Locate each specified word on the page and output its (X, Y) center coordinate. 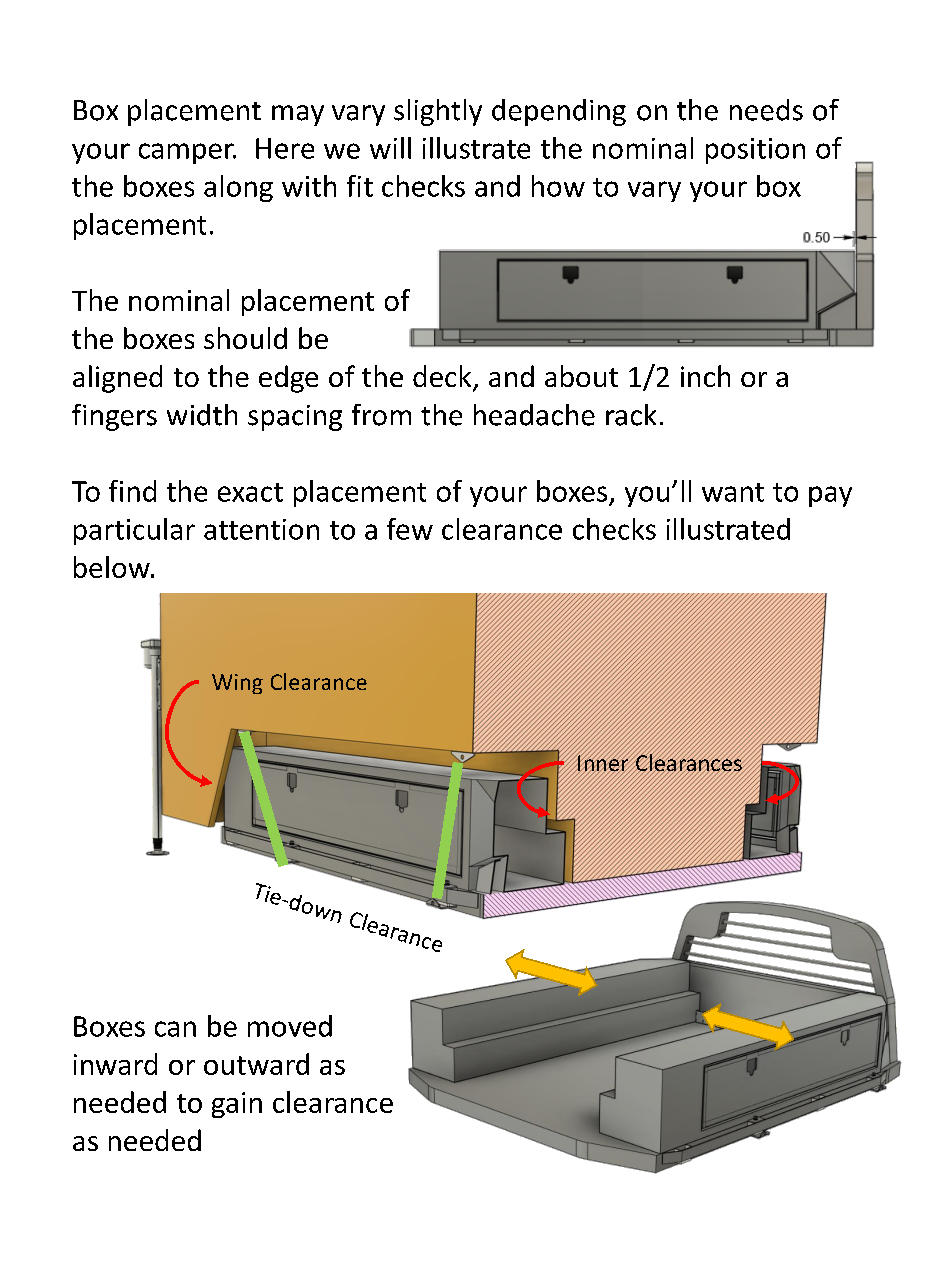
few (410, 529)
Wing (237, 684)
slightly (438, 112)
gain (237, 1105)
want (733, 492)
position (755, 151)
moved (290, 1026)
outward (256, 1064)
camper (187, 153)
